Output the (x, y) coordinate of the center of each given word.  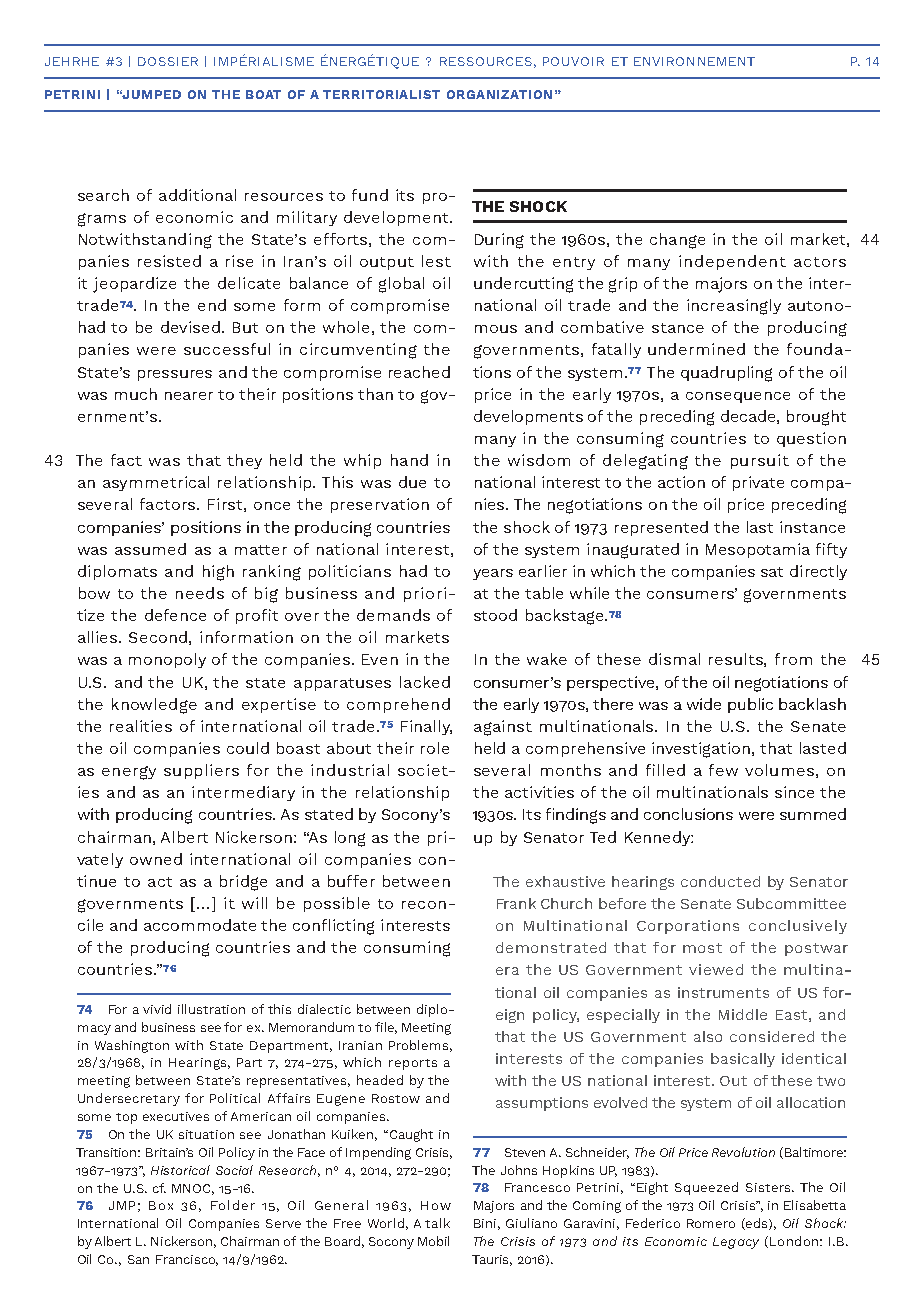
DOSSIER (168, 61)
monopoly (167, 660)
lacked (425, 682)
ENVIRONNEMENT (694, 61)
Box (161, 1205)
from (793, 659)
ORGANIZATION (499, 94)
